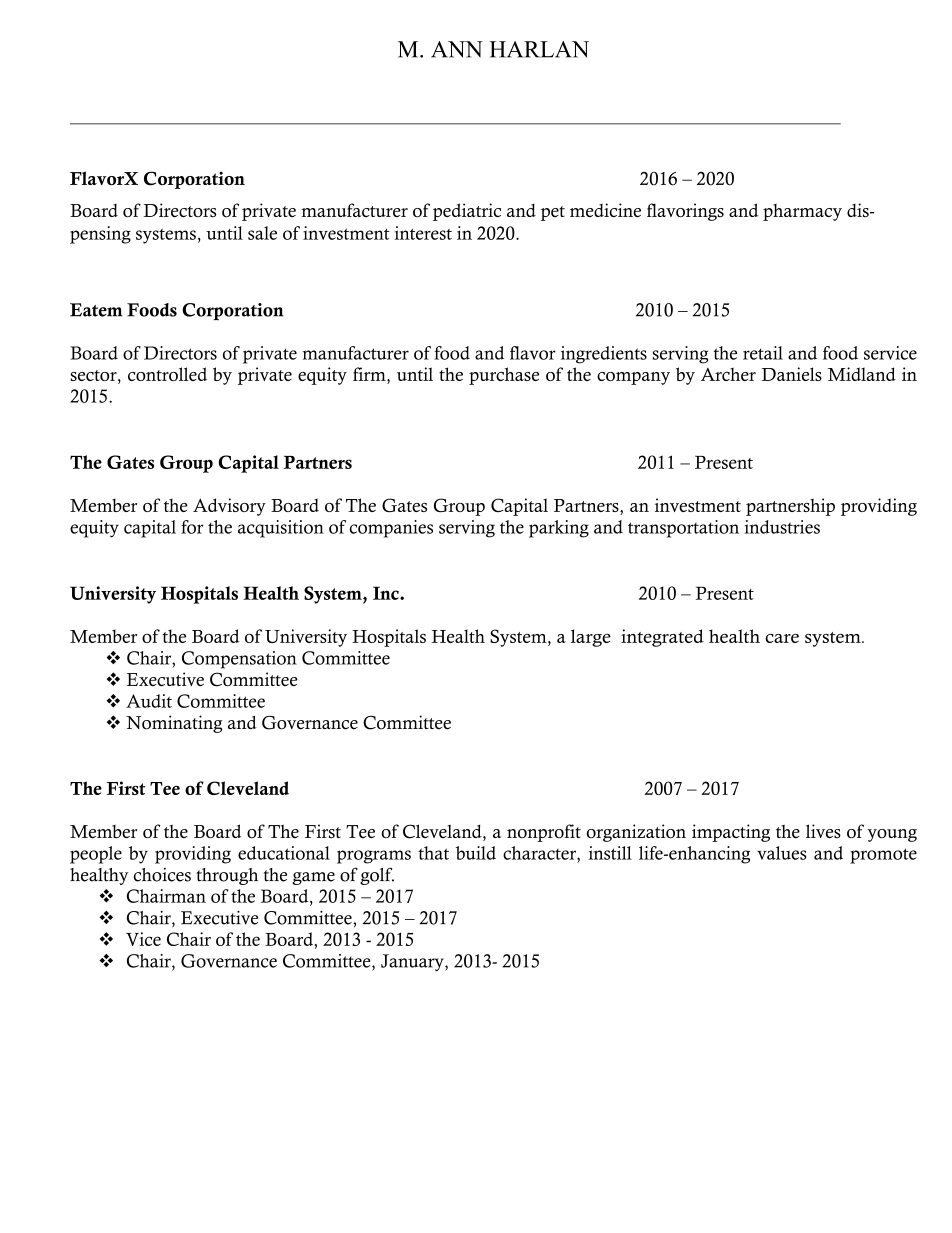  I want to click on values, so click(781, 853).
